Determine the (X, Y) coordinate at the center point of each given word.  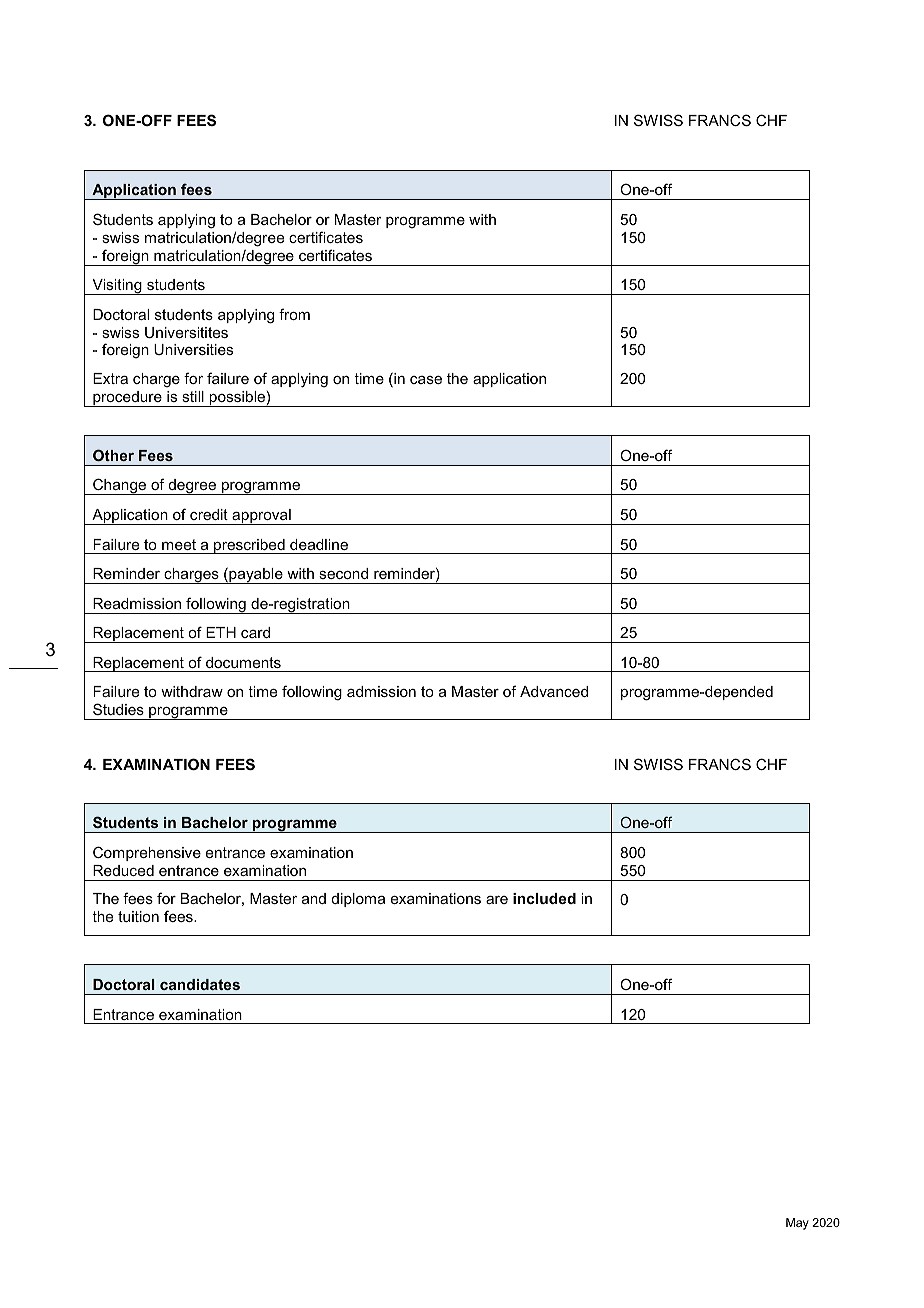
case (426, 380)
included (544, 898)
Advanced (554, 691)
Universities (193, 349)
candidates (200, 984)
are (497, 900)
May (797, 1224)
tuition (138, 916)
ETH (221, 632)
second (343, 573)
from (294, 314)
